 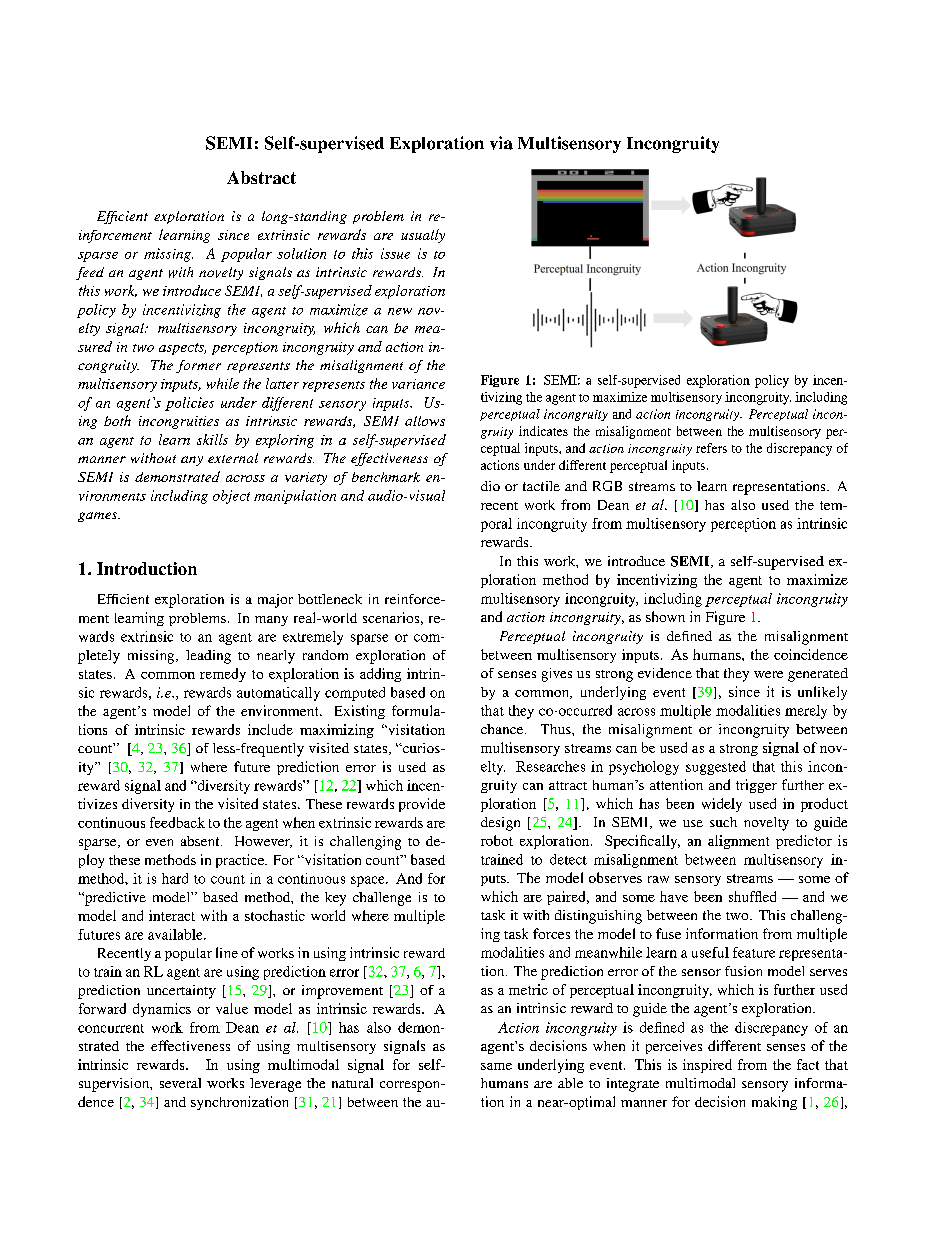 What do you see at coordinates (422, 805) in the document?
I see `provide` at bounding box center [422, 805].
